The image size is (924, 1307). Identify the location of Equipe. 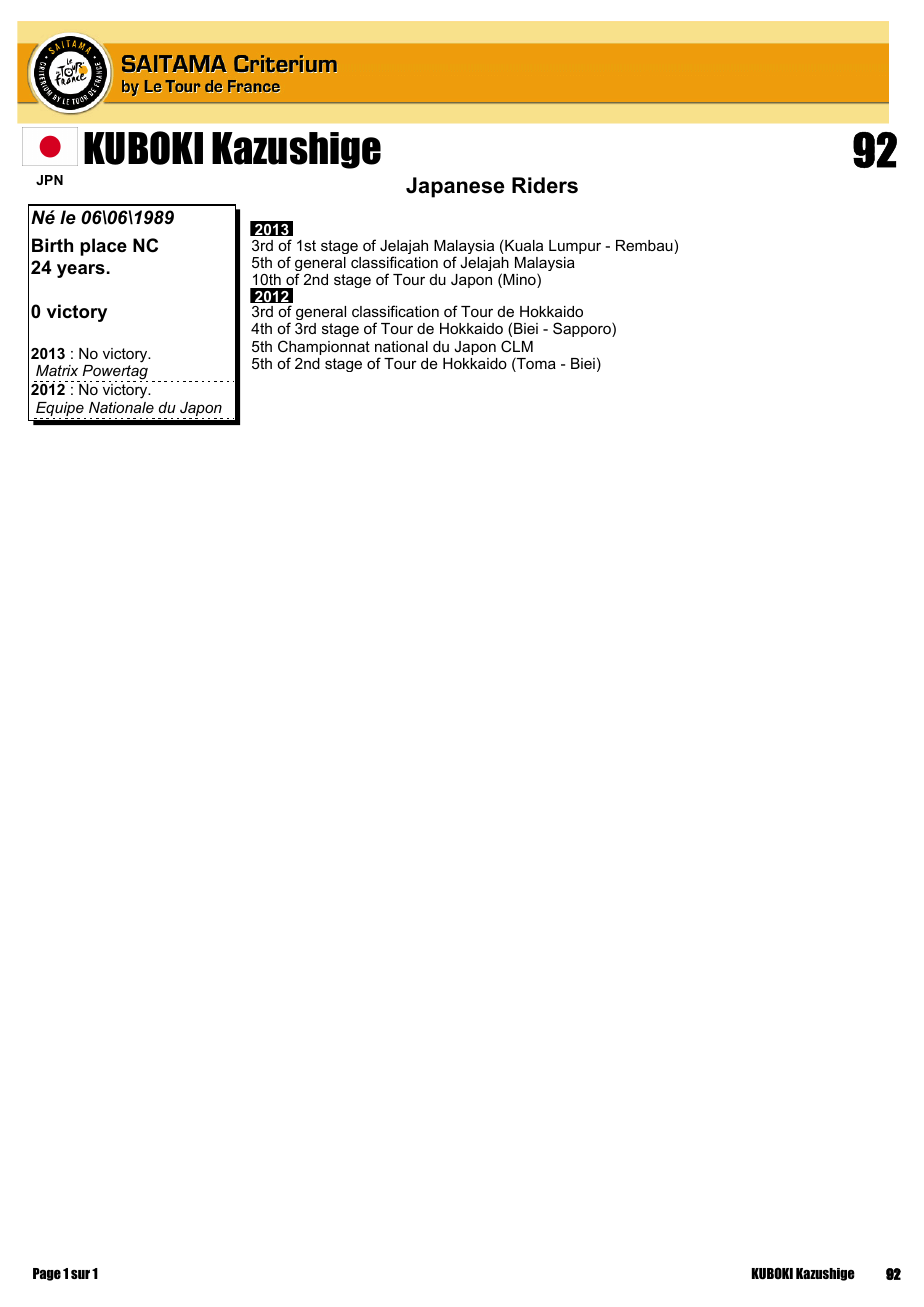
(60, 410).
